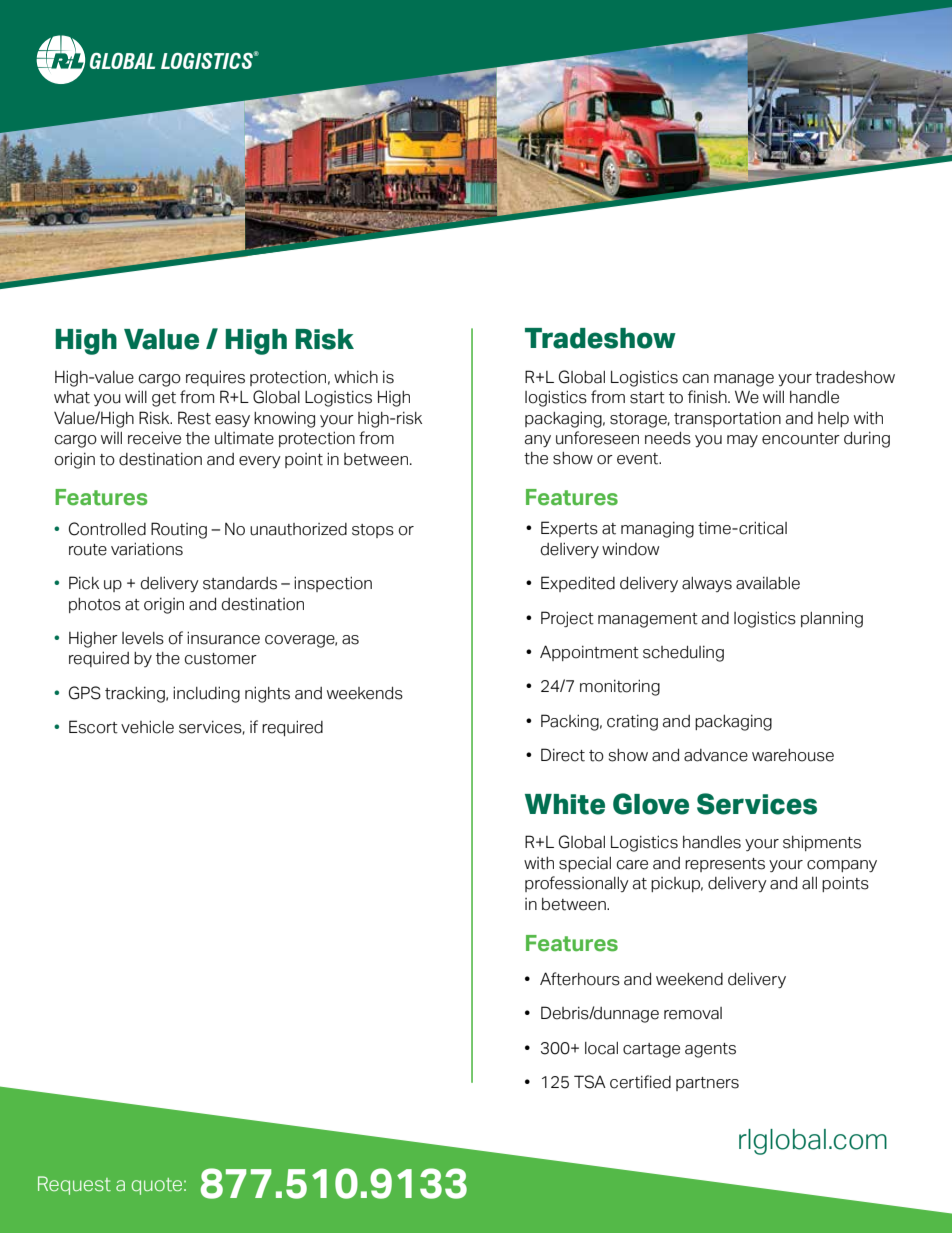 Image resolution: width=952 pixels, height=1233 pixels. Describe the element at coordinates (356, 377) in the screenshot. I see `which` at that location.
